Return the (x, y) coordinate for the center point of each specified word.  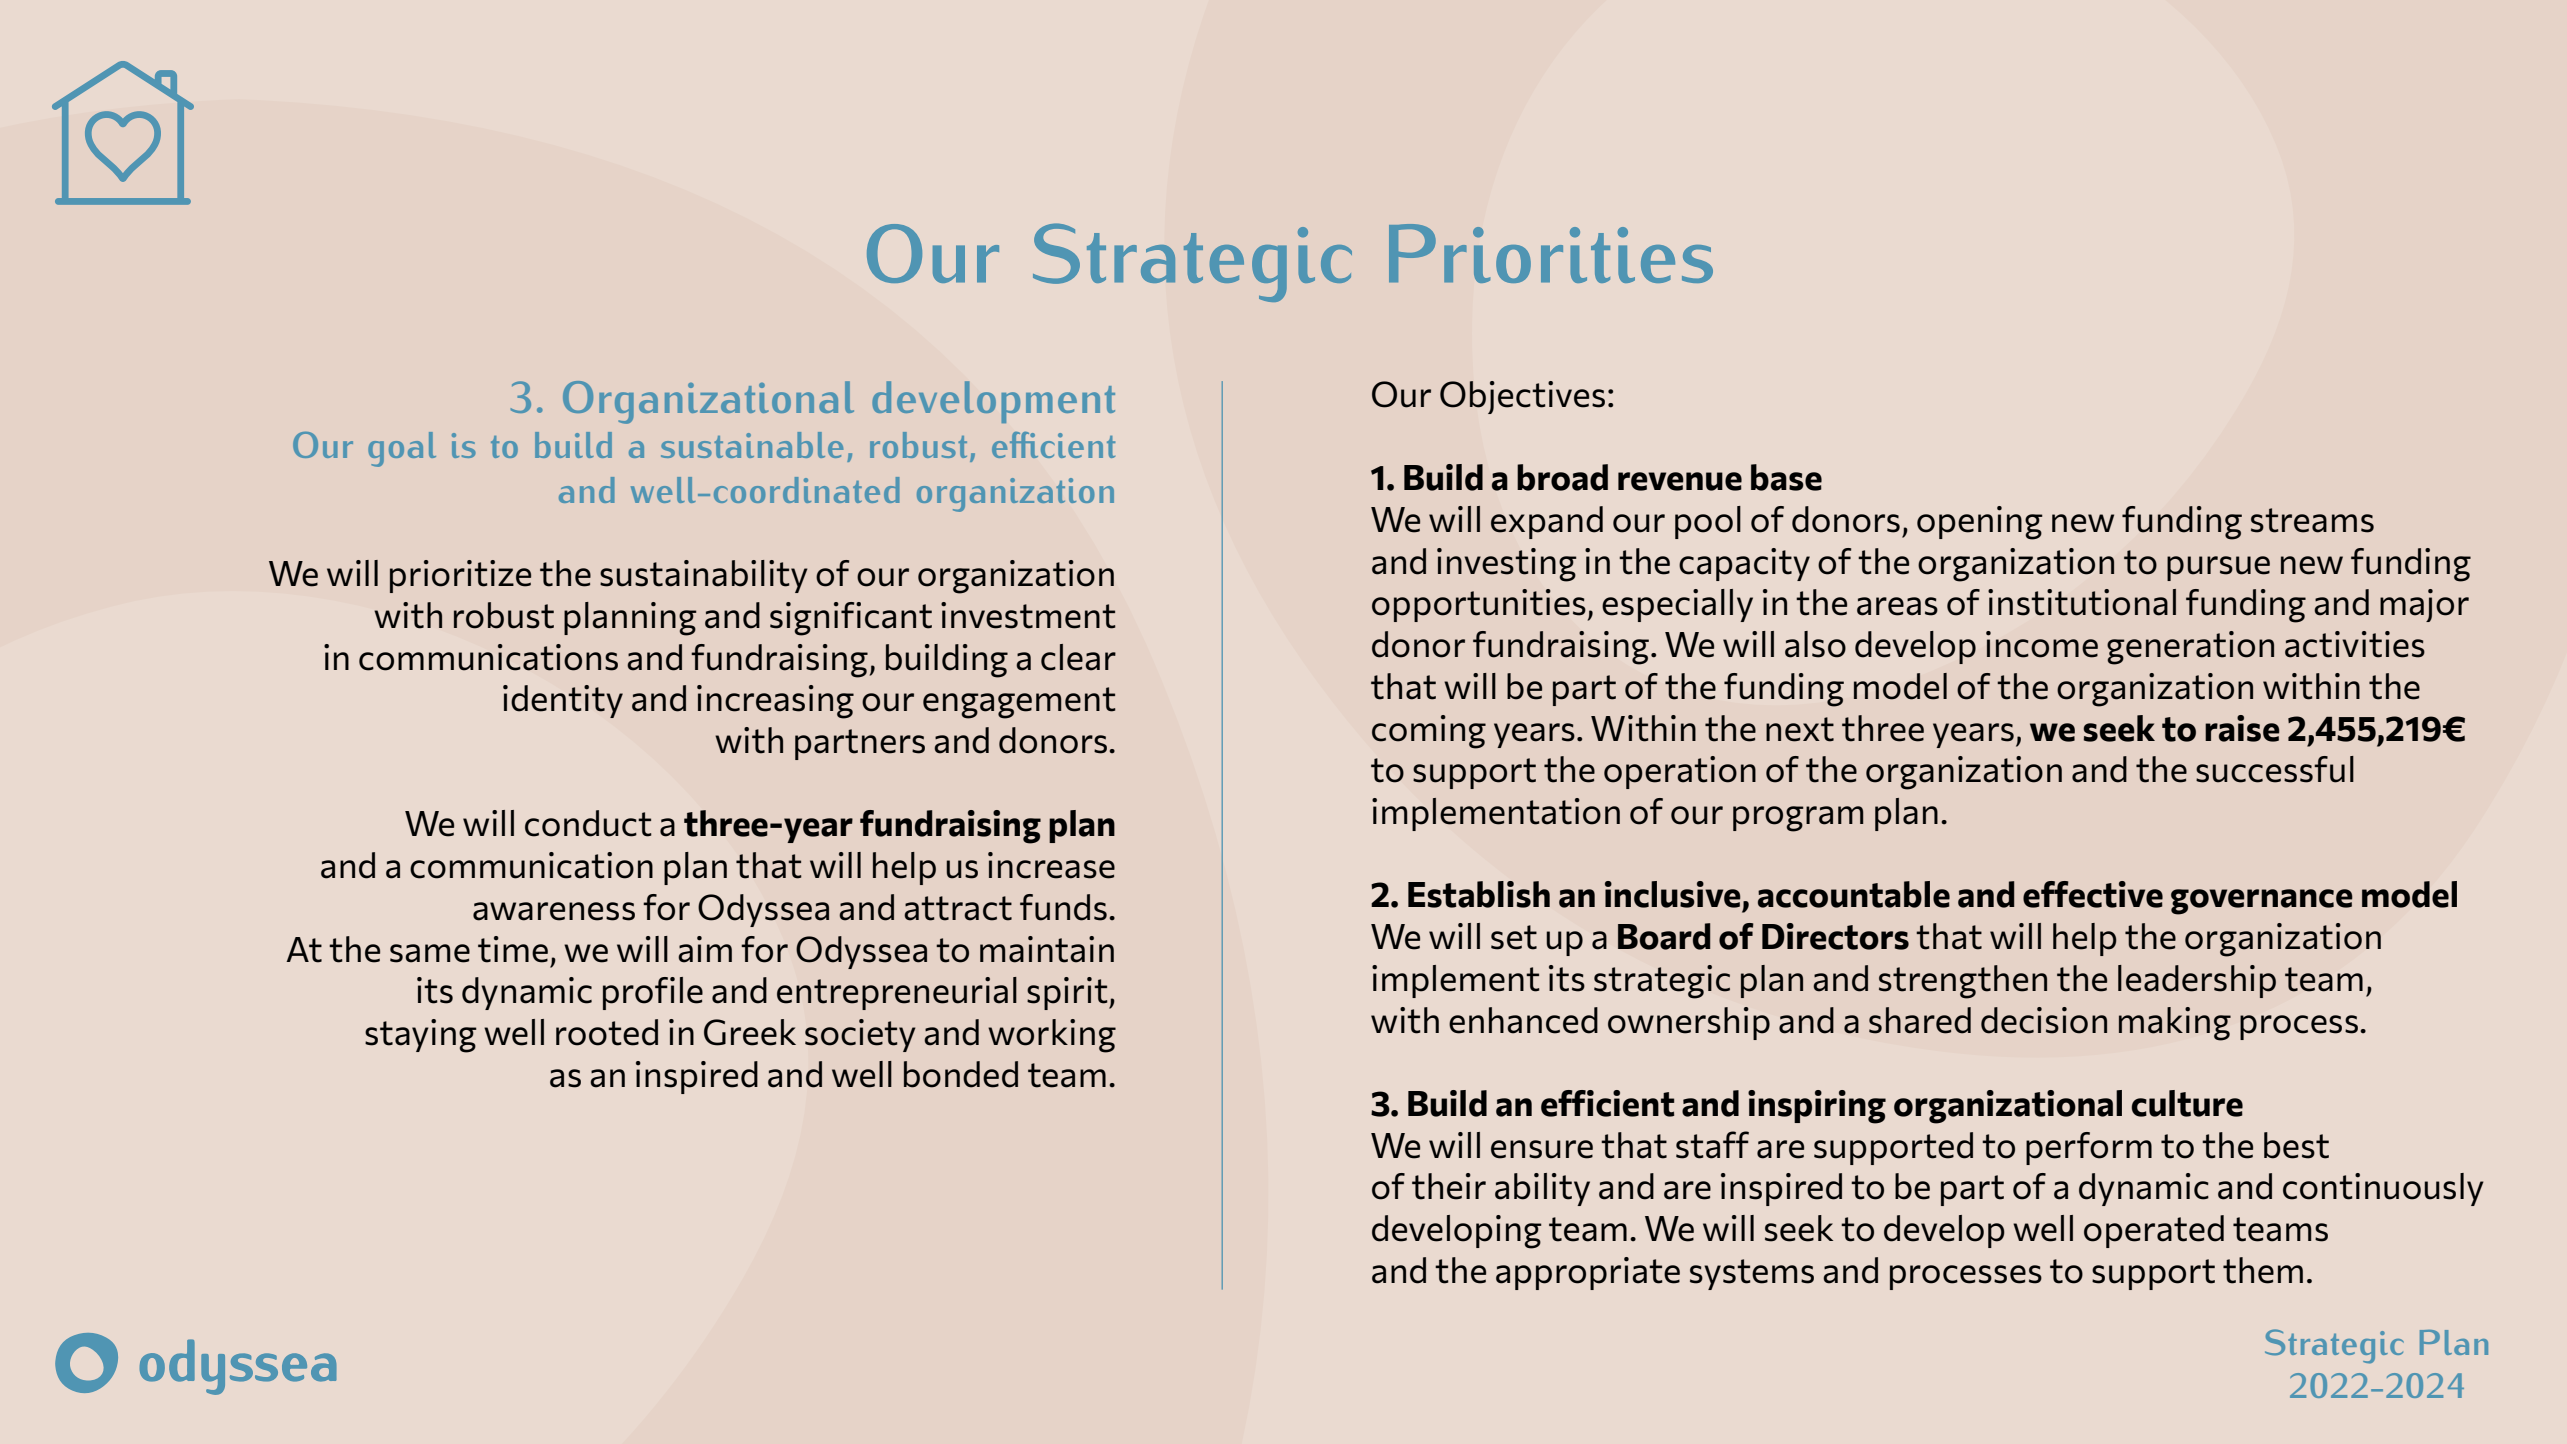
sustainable (752, 445)
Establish (1479, 894)
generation (2190, 648)
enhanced (1523, 1020)
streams (2312, 520)
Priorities (1551, 253)
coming (1429, 732)
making (2175, 1024)
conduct (588, 823)
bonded (961, 1074)
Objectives (1522, 397)
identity (563, 701)
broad (1562, 477)
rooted (607, 1032)
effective (2093, 894)
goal (402, 449)
